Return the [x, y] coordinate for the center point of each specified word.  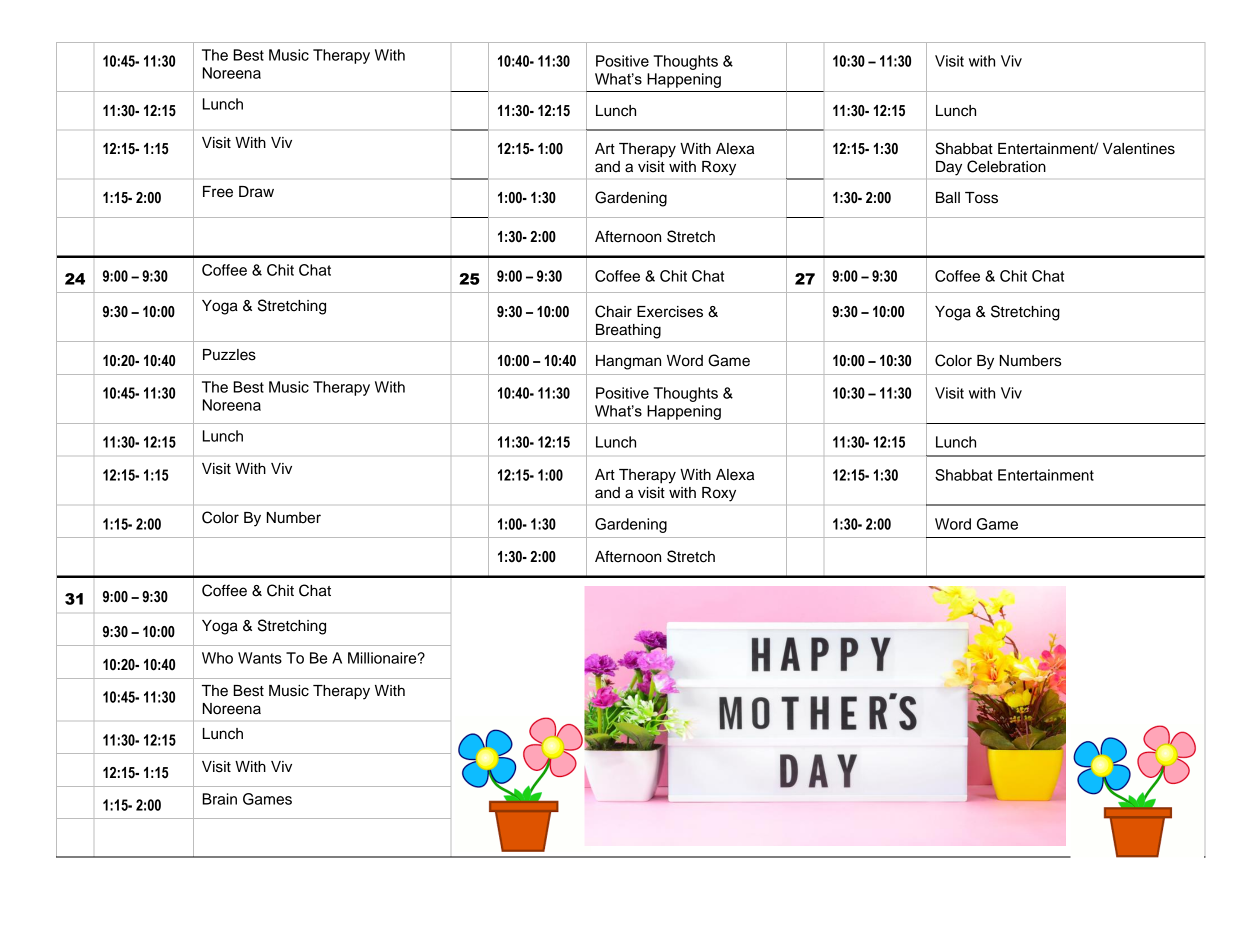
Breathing [628, 331]
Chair [613, 311]
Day [949, 168]
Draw [256, 192]
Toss [981, 198]
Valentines [1139, 149]
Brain [219, 799]
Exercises [670, 312]
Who [217, 658]
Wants [260, 658]
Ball [948, 198]
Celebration [1006, 166]
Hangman [628, 362]
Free [218, 192]
